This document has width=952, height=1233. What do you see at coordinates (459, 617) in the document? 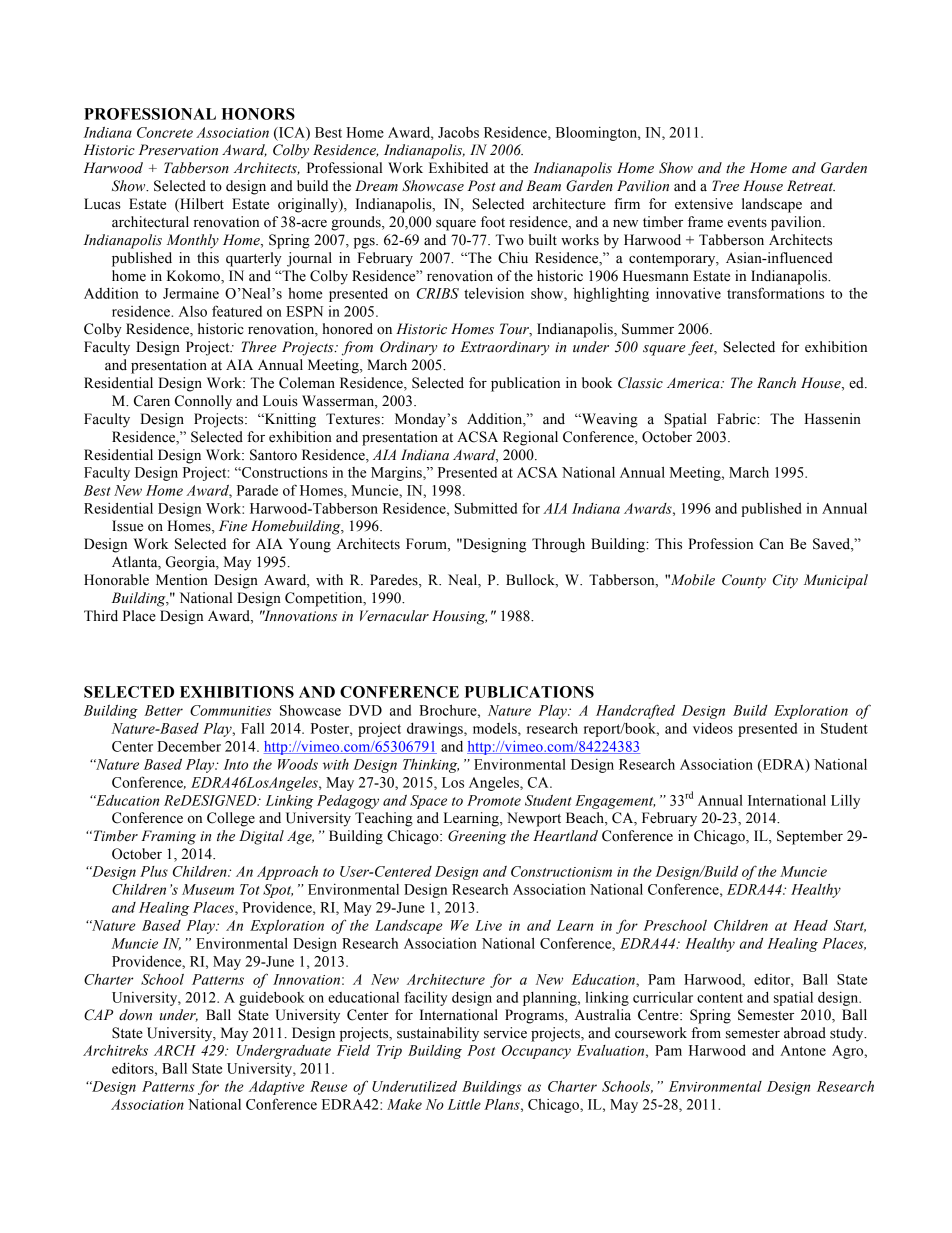
I see `Housing` at bounding box center [459, 617].
